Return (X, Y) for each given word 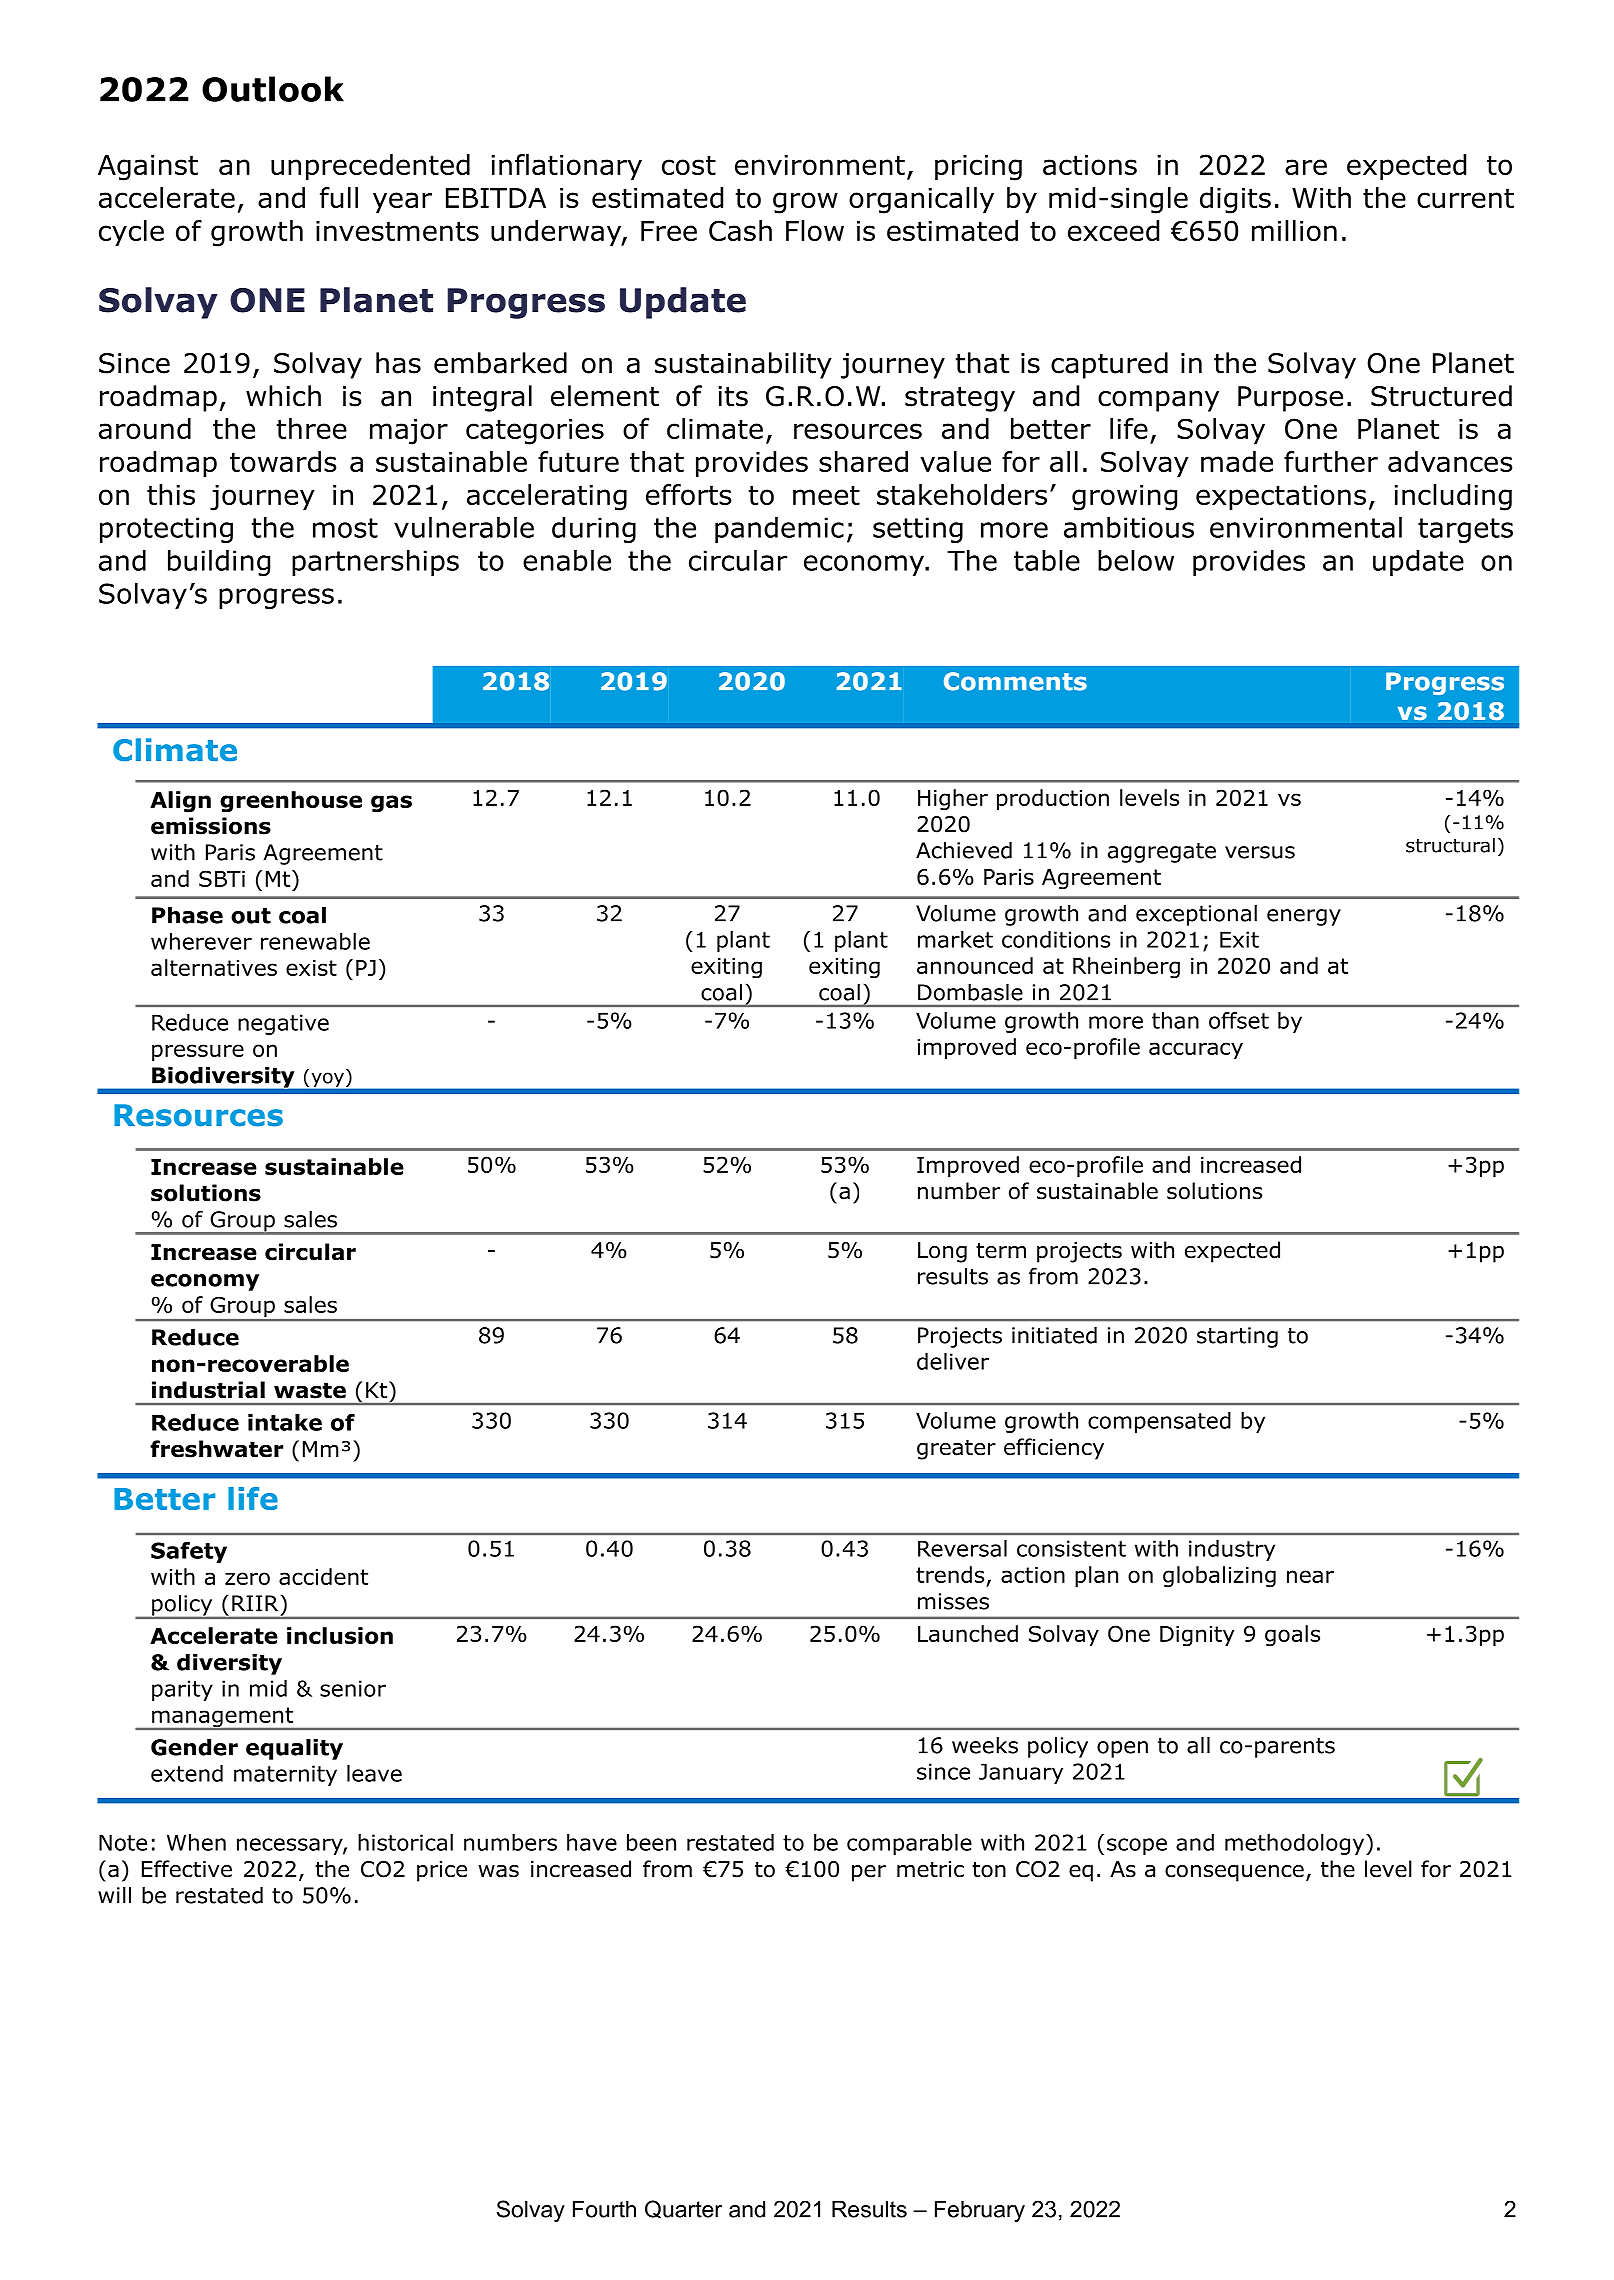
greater (956, 1449)
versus (1260, 852)
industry (1232, 1550)
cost (689, 165)
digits (1235, 200)
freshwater (216, 1449)
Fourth (604, 2209)
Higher (953, 800)
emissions (211, 826)
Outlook (273, 89)
